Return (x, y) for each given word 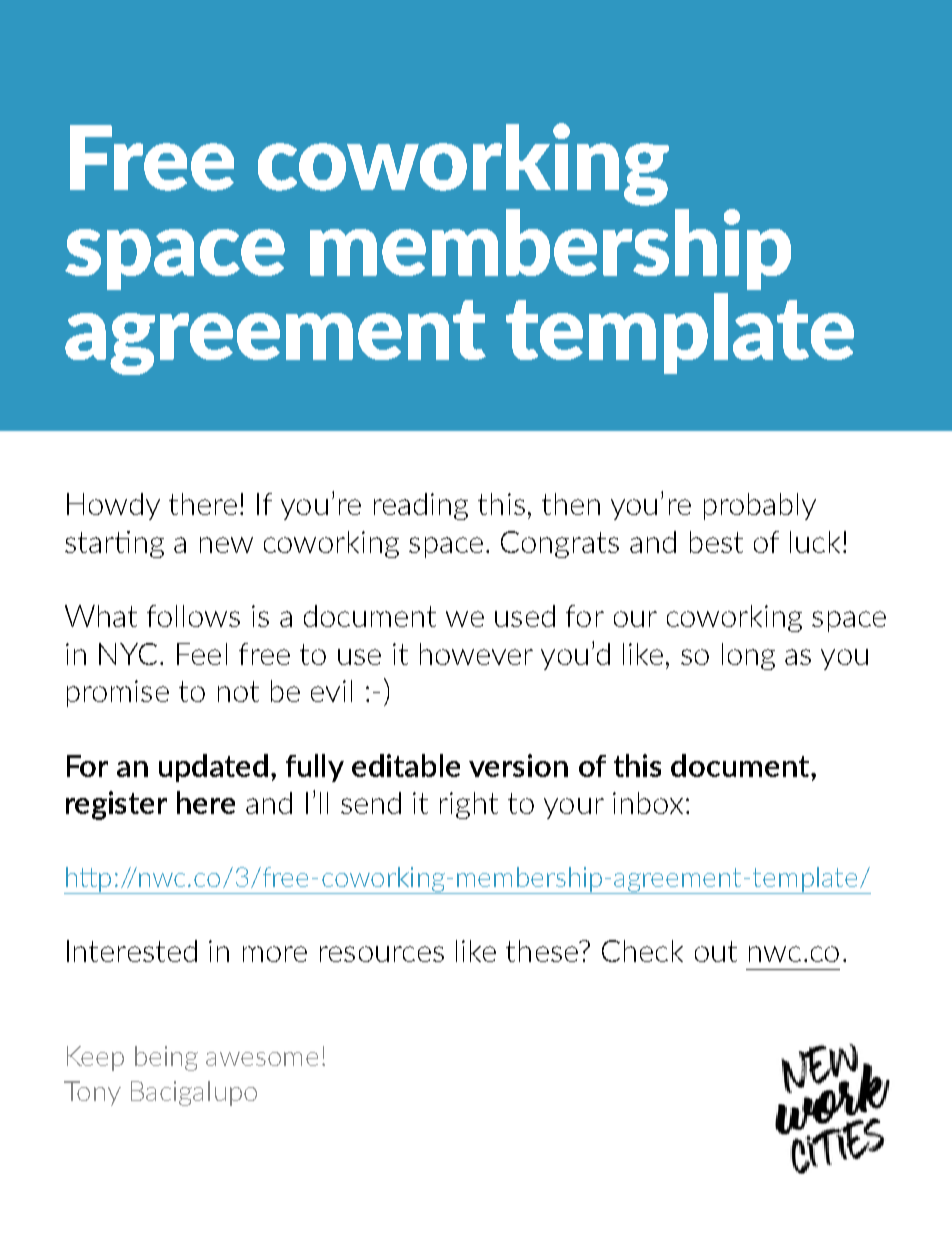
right (469, 805)
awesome (262, 1059)
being (166, 1058)
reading (421, 506)
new (226, 545)
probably (760, 506)
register (116, 805)
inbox (648, 803)
